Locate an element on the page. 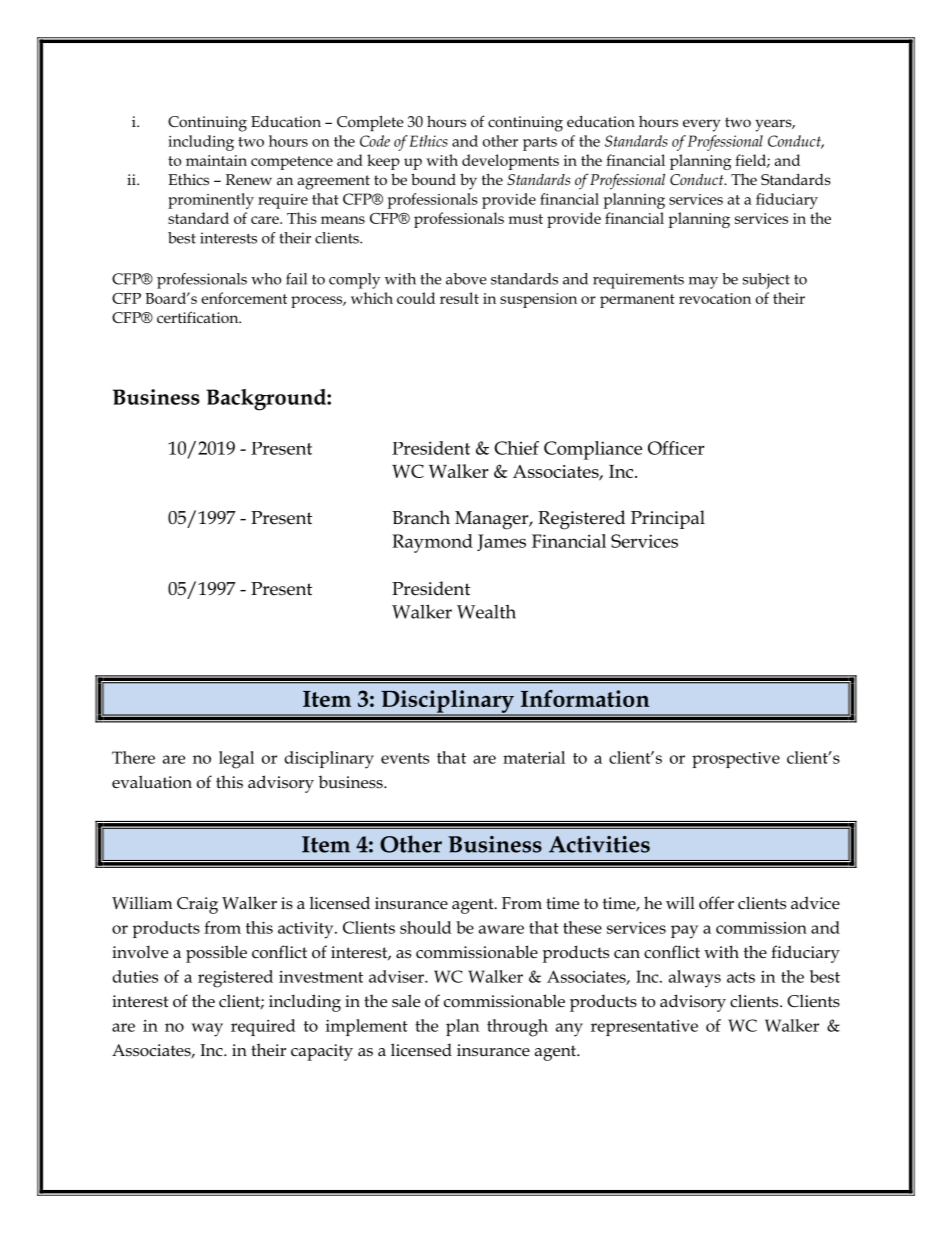 This document has width=952, height=1233. possible is located at coordinates (216, 954).
